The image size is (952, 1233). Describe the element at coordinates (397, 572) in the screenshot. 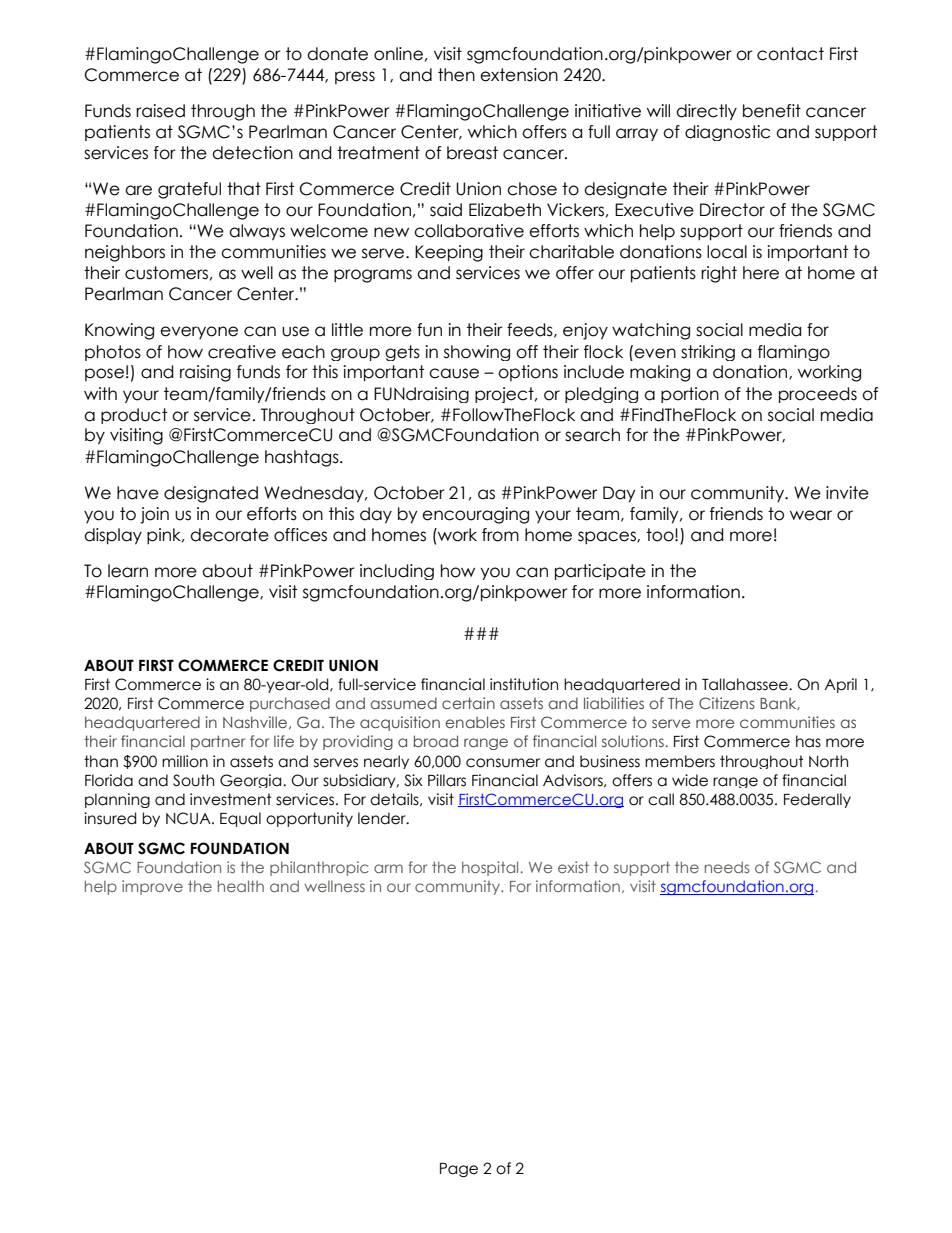

I see `including` at that location.
